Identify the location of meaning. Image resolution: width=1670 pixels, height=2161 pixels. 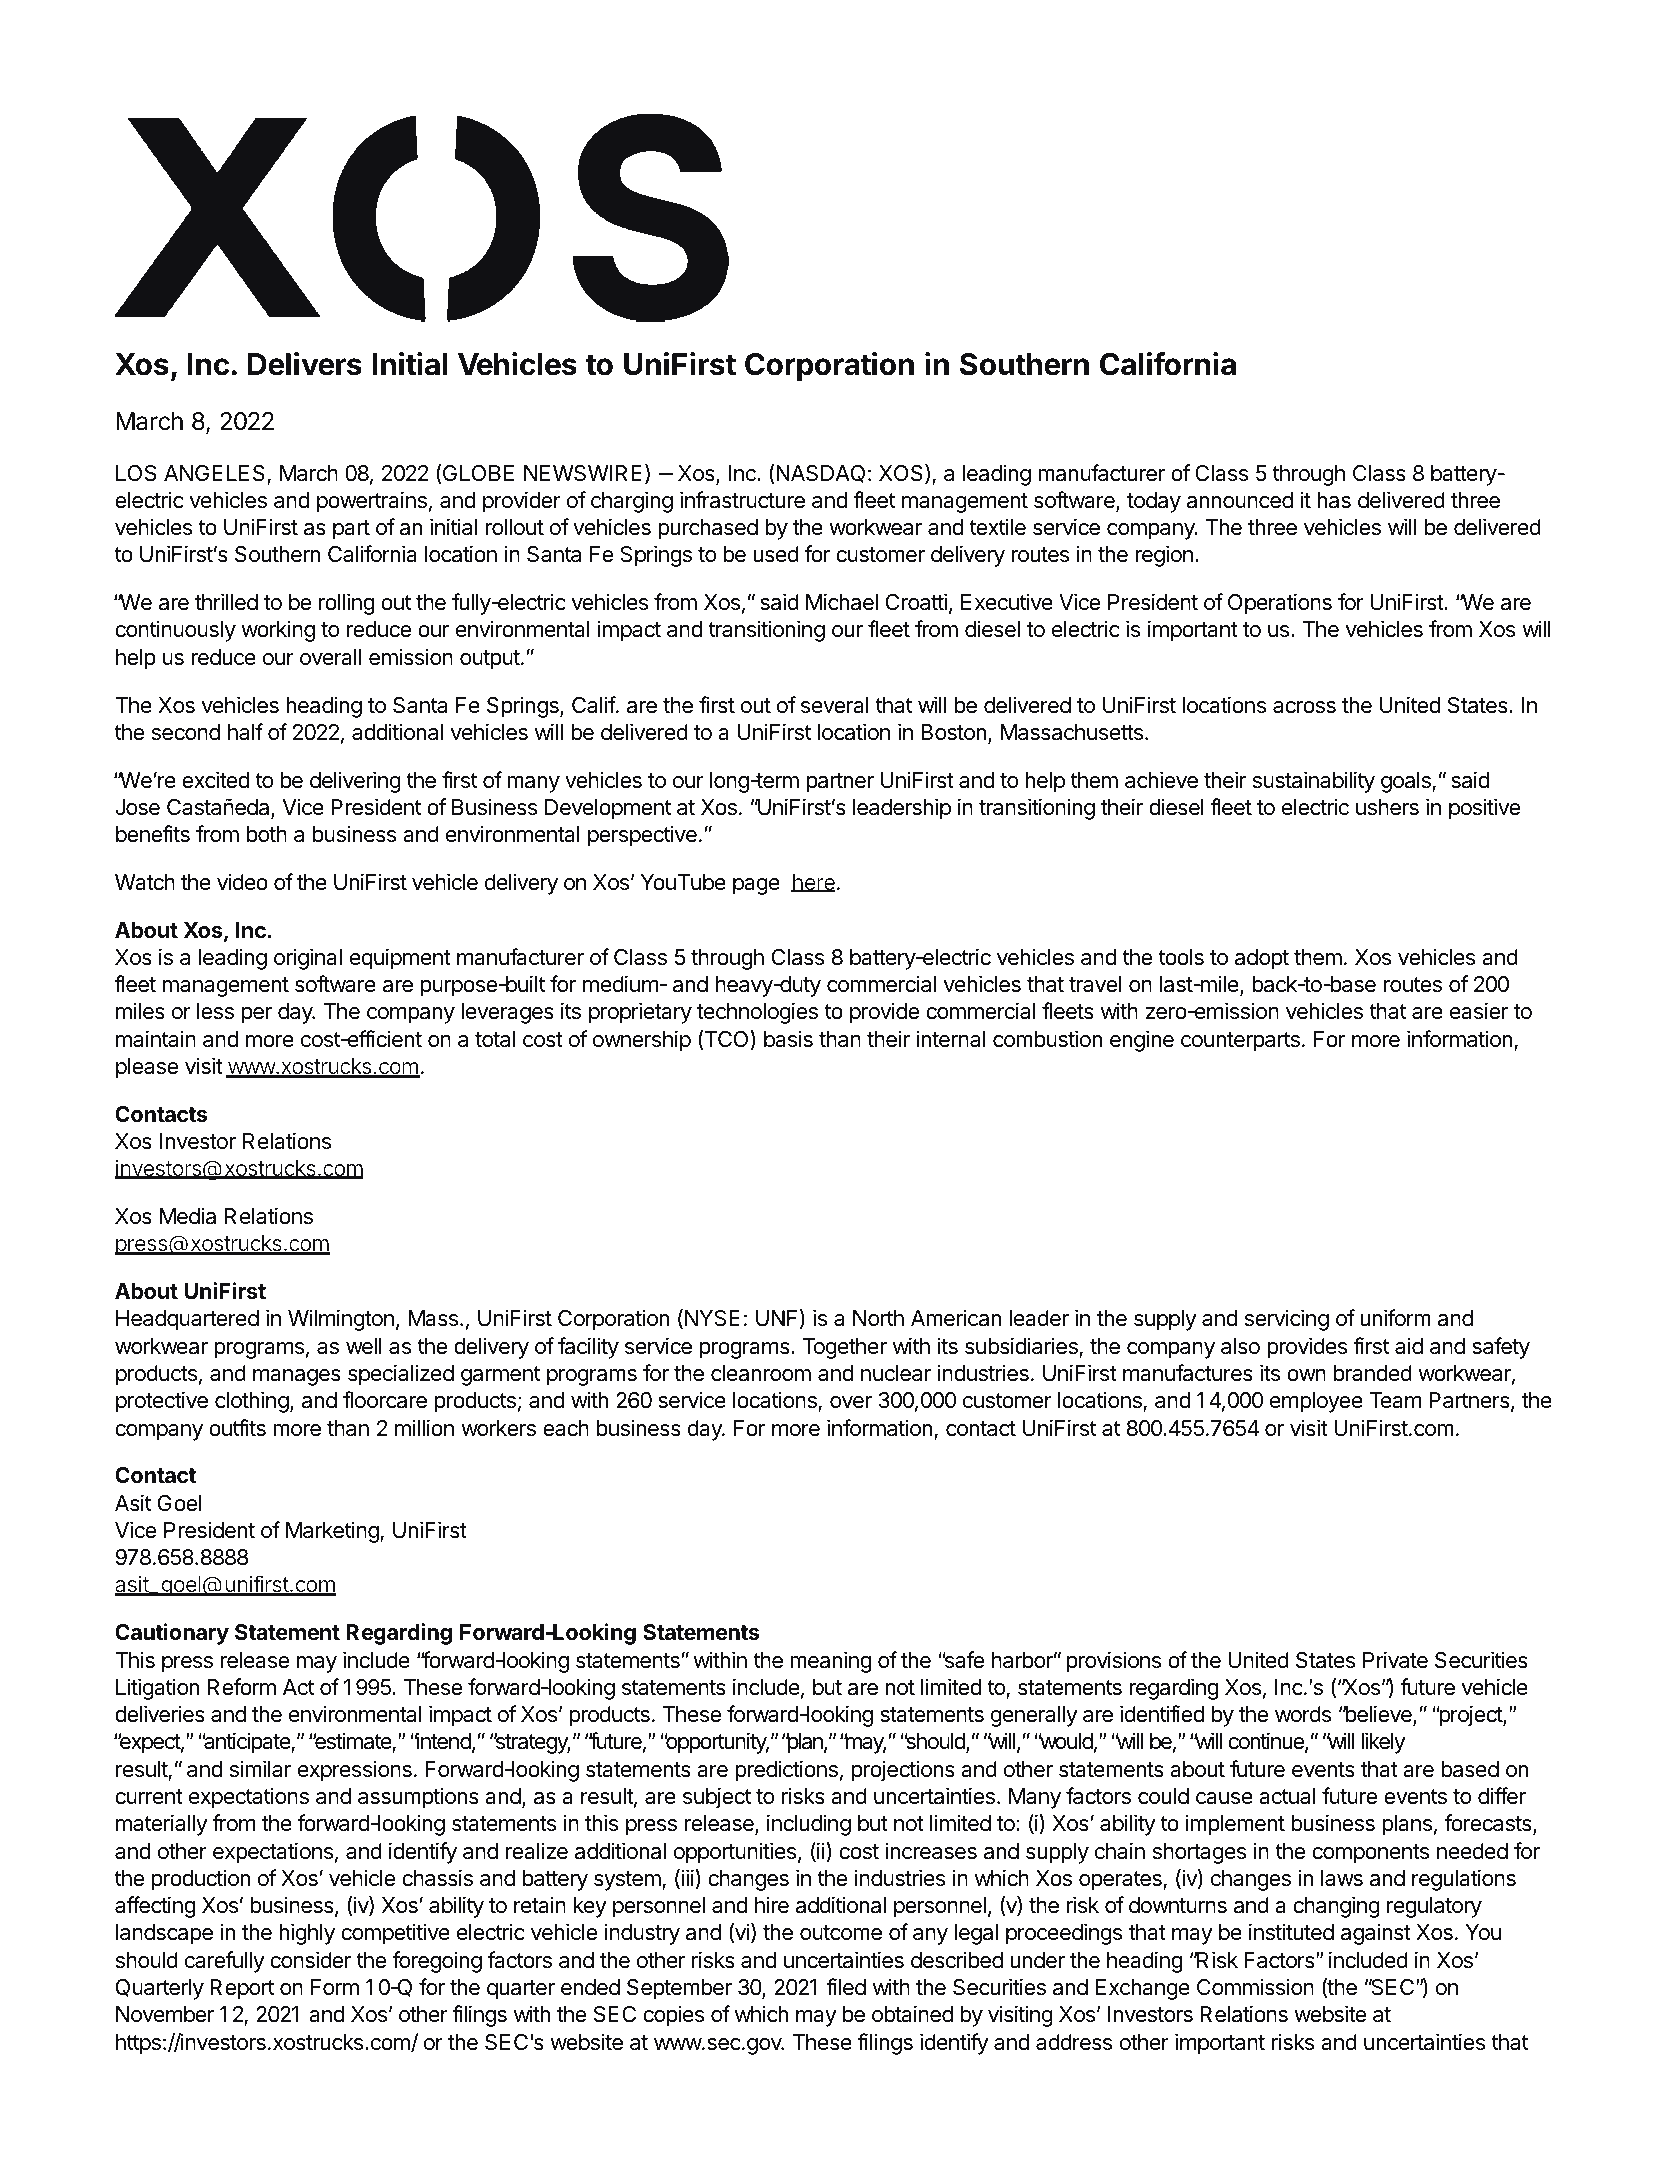
(831, 1662).
